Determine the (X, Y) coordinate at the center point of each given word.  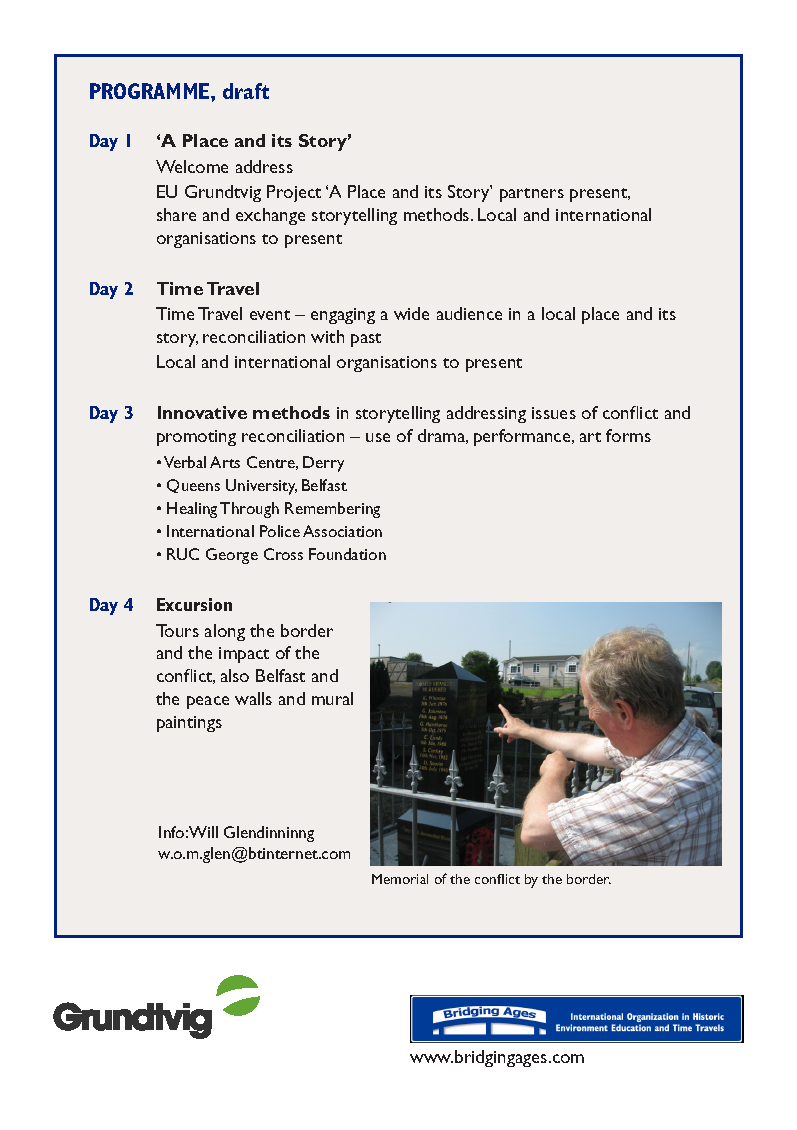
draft (246, 91)
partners (532, 195)
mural (332, 698)
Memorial (400, 879)
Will (203, 832)
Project (294, 193)
